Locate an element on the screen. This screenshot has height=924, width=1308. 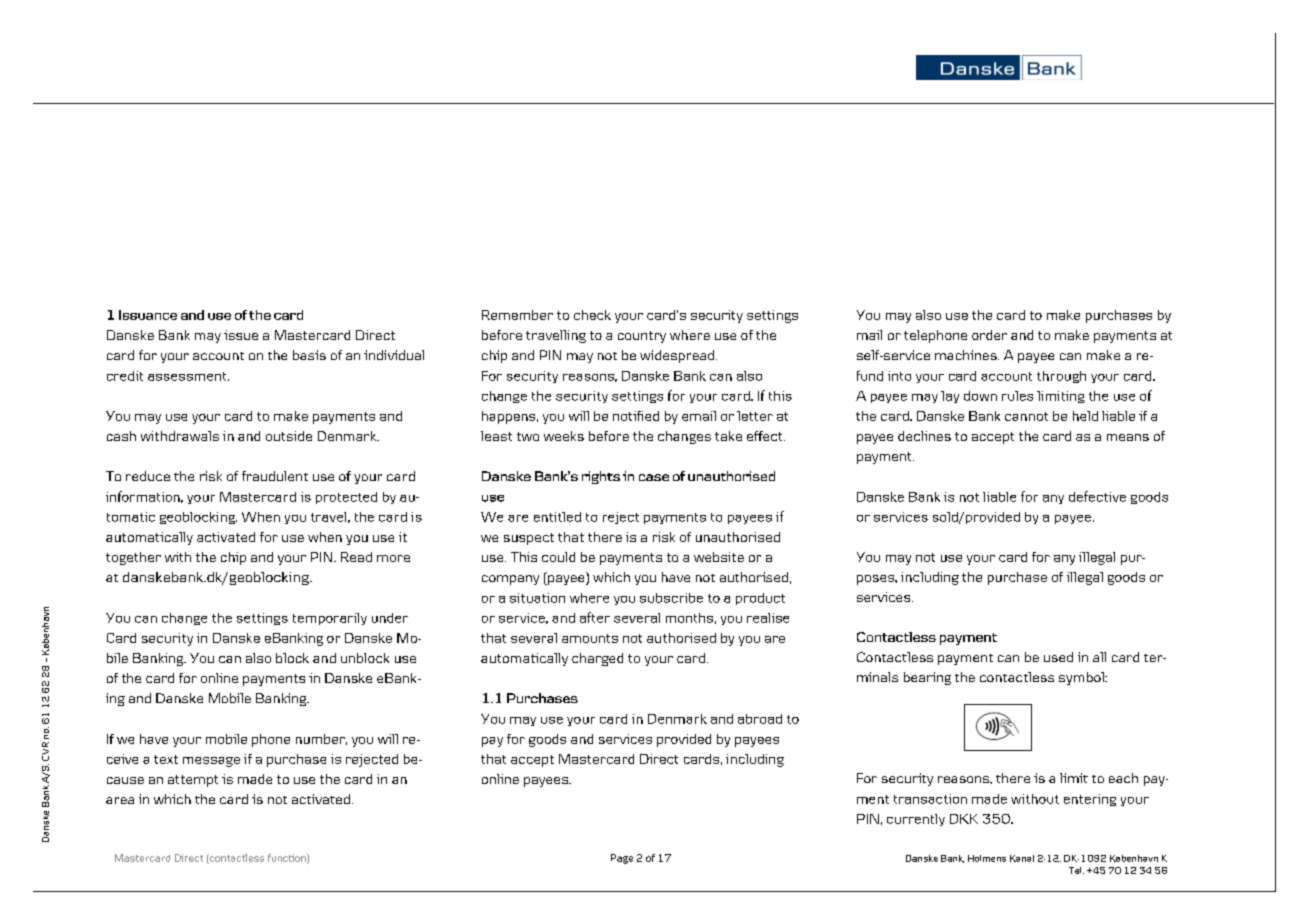
issue is located at coordinates (241, 335).
